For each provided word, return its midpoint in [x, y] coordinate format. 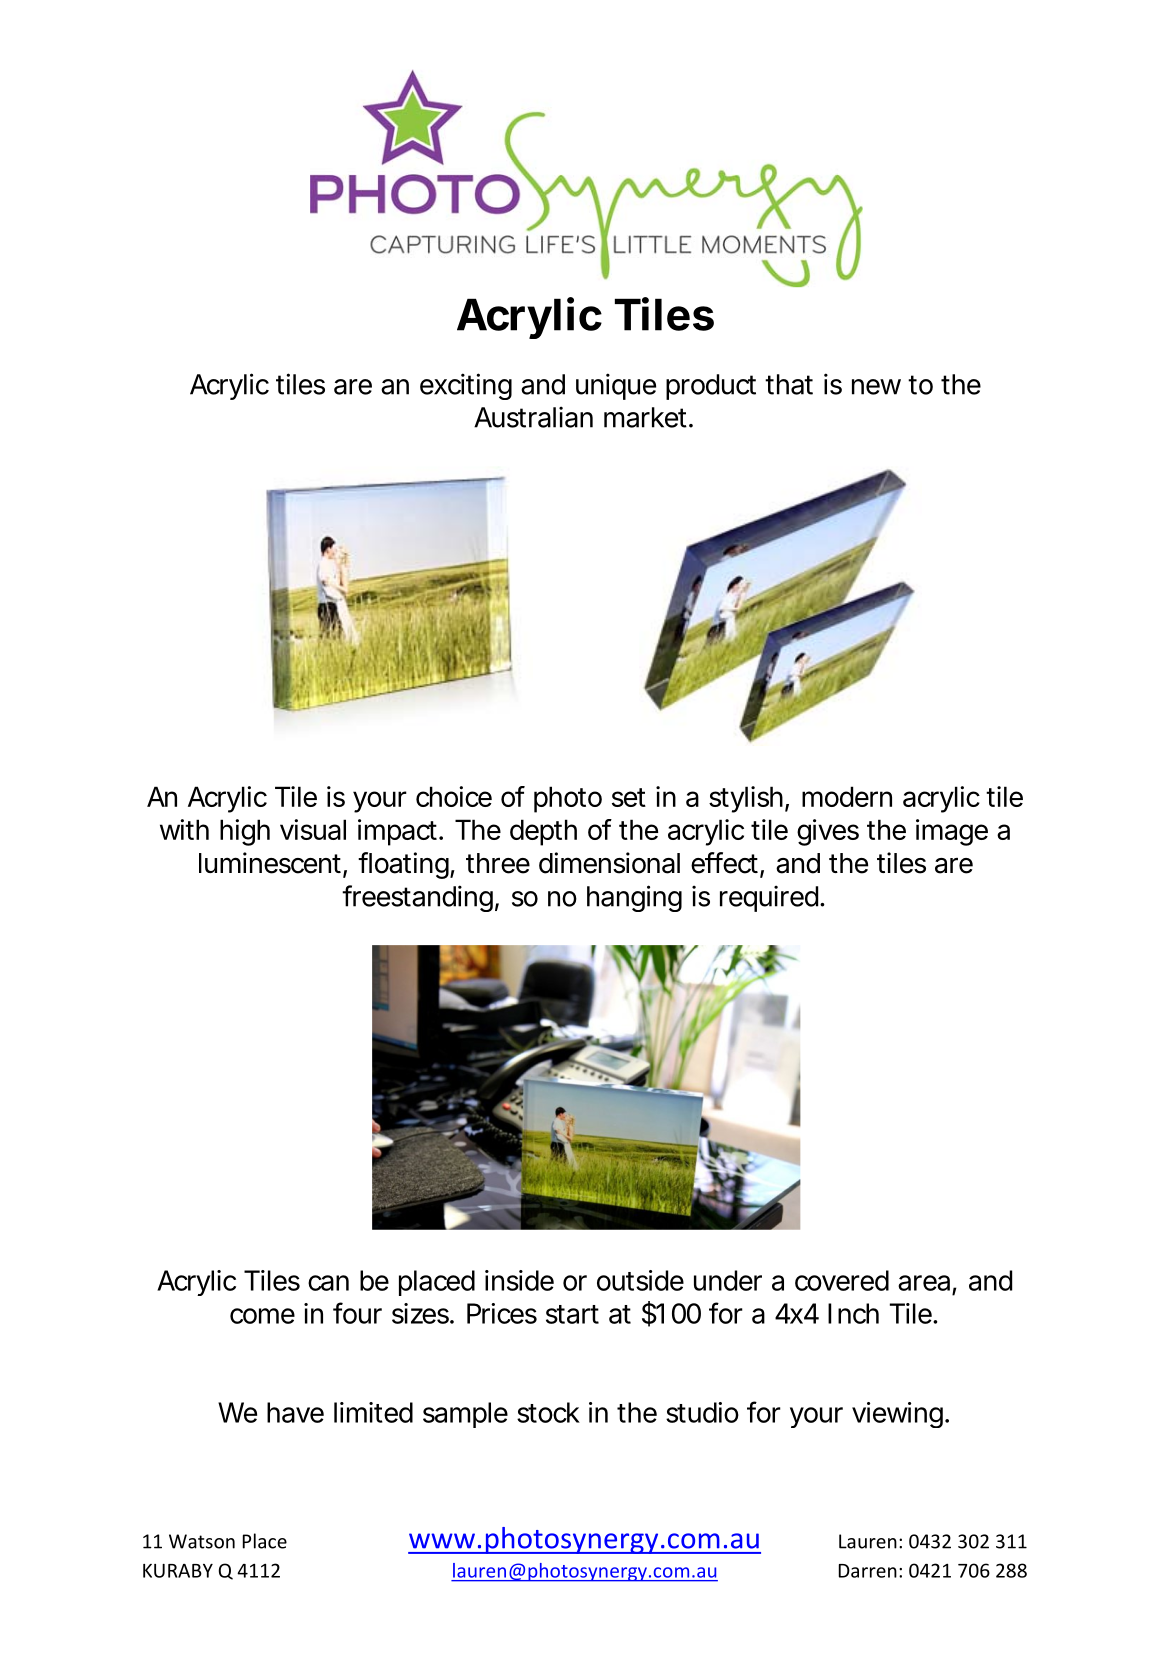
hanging [634, 898]
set [629, 797]
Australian [533, 417]
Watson [202, 1541]
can [328, 1283]
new [876, 387]
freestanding [417, 898]
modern [847, 796]
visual [313, 829]
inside [519, 1280]
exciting [466, 386]
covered [842, 1280]
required [769, 898]
